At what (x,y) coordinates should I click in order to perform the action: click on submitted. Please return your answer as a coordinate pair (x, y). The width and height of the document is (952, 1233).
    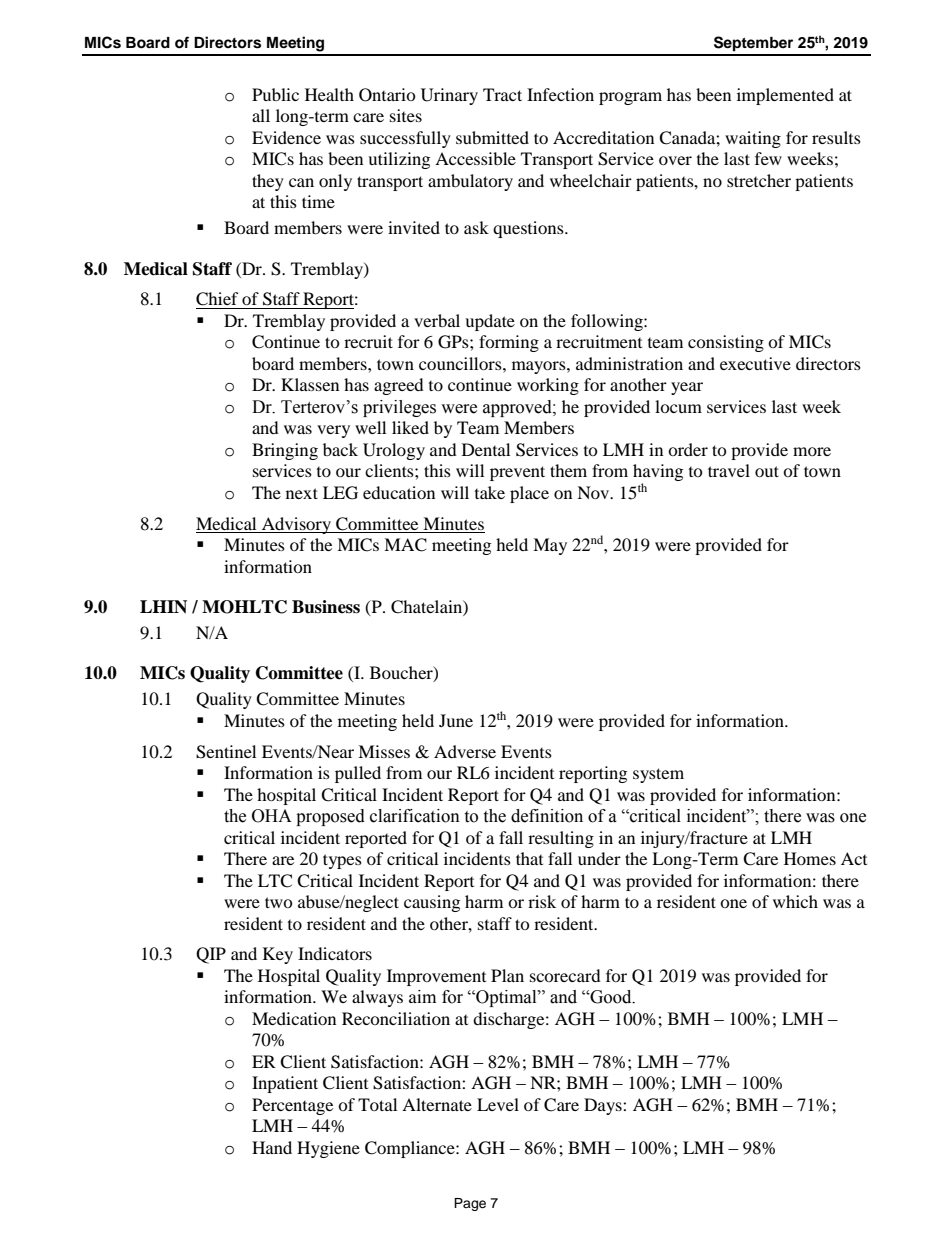
    Looking at the image, I should click on (492, 137).
